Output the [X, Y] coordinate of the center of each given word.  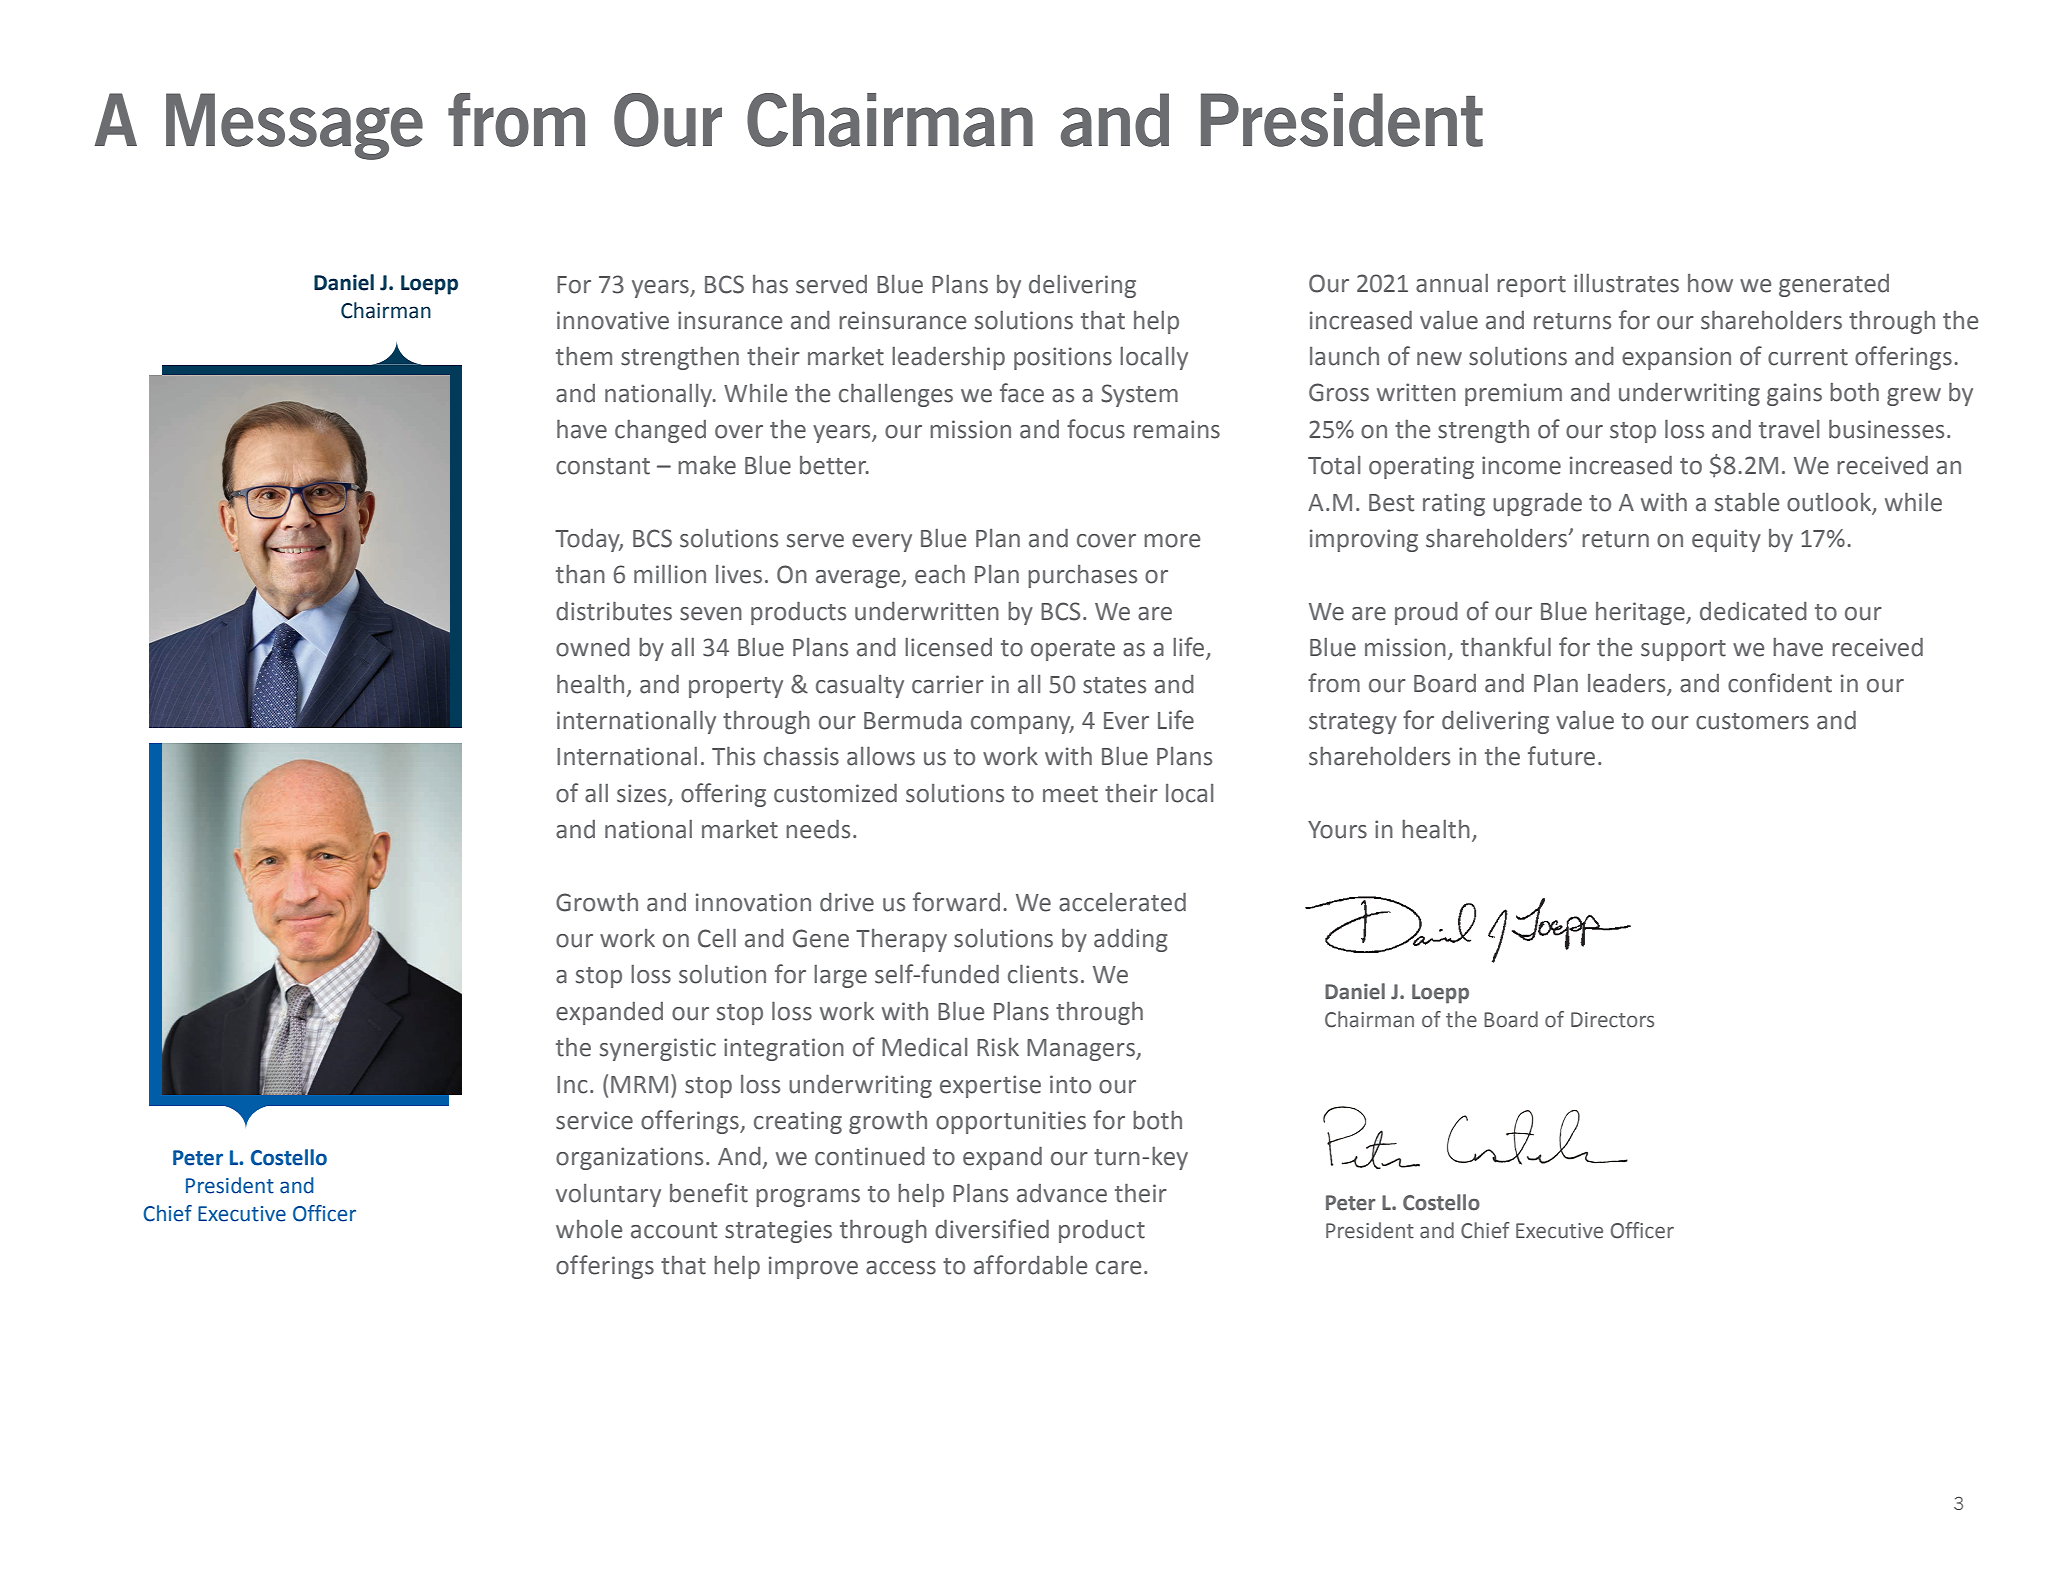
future [1561, 756]
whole [589, 1229]
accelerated [1122, 902]
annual [1452, 283]
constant [603, 466]
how [1710, 283]
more [1172, 541]
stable [1747, 502]
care [1118, 1268]
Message [294, 126]
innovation [753, 902]
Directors [1612, 1020]
